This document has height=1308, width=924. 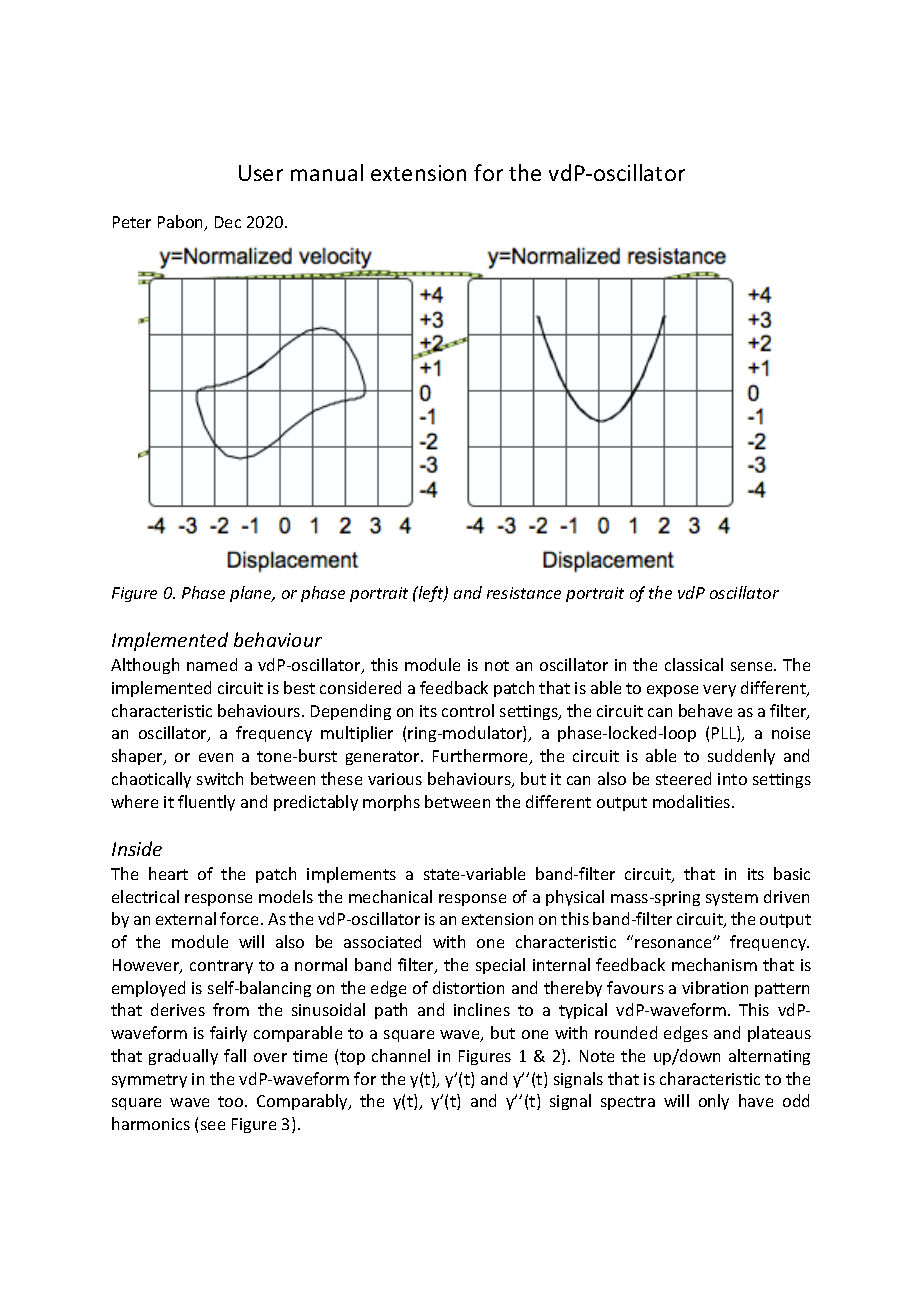 I want to click on Dec, so click(x=228, y=222).
